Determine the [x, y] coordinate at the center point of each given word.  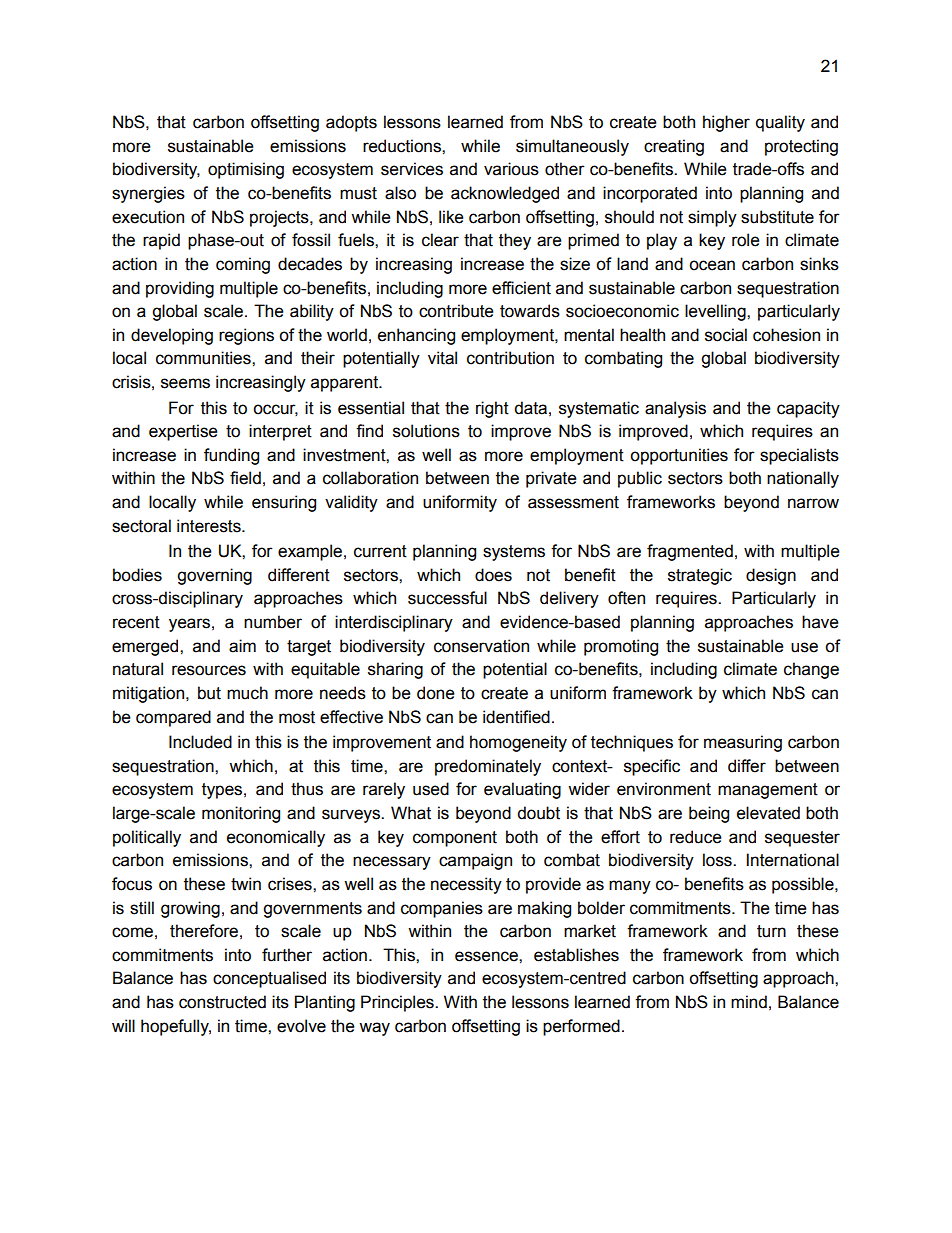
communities [204, 358]
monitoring [241, 814]
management [768, 791]
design [771, 576]
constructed [222, 1002]
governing [214, 576]
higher [726, 123]
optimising [246, 170]
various [511, 169]
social [726, 335]
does [493, 575]
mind [749, 1002]
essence [487, 956]
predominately [488, 767]
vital [442, 358]
